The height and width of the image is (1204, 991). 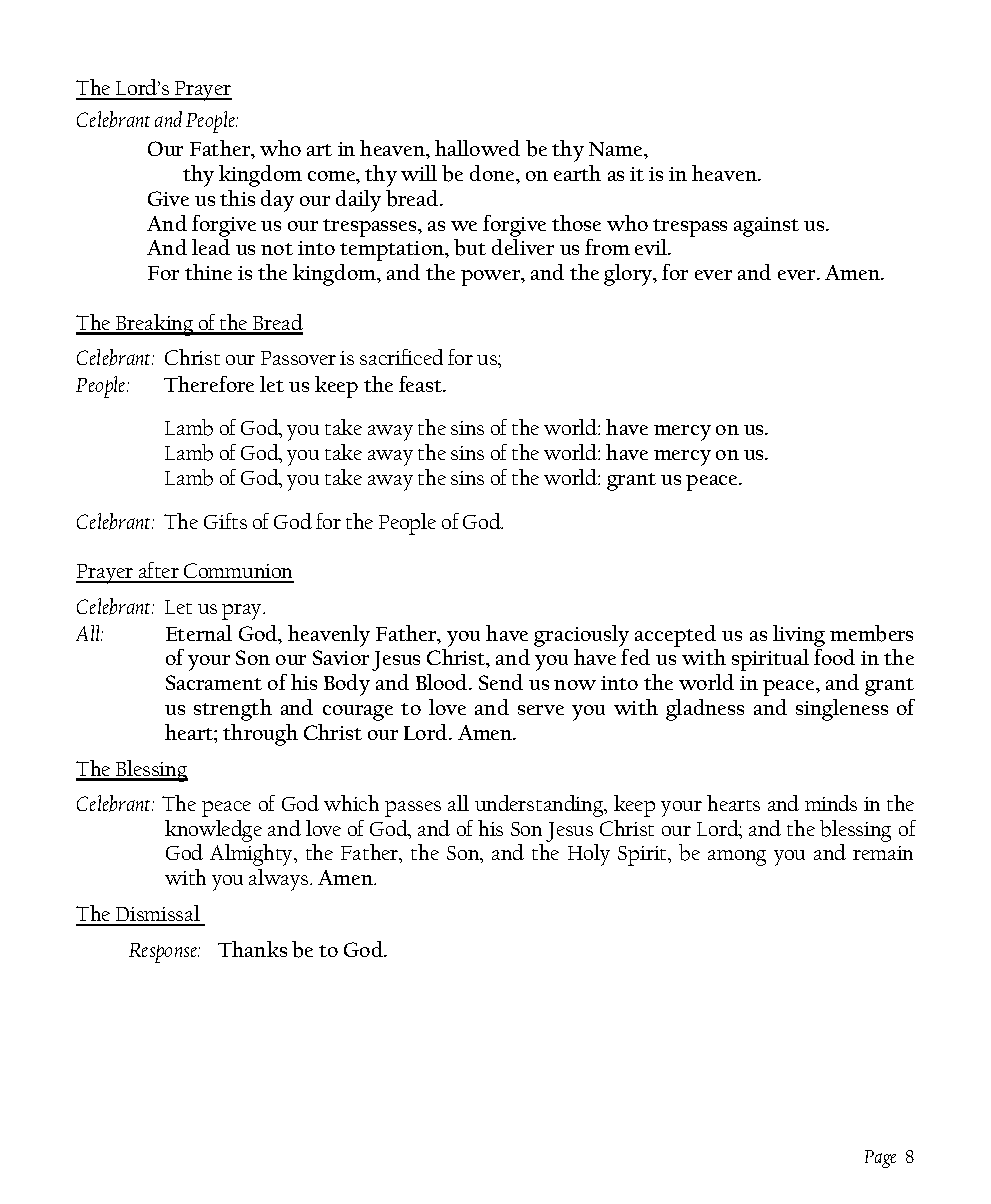 What do you see at coordinates (252, 949) in the image?
I see `Thanks` at bounding box center [252, 949].
